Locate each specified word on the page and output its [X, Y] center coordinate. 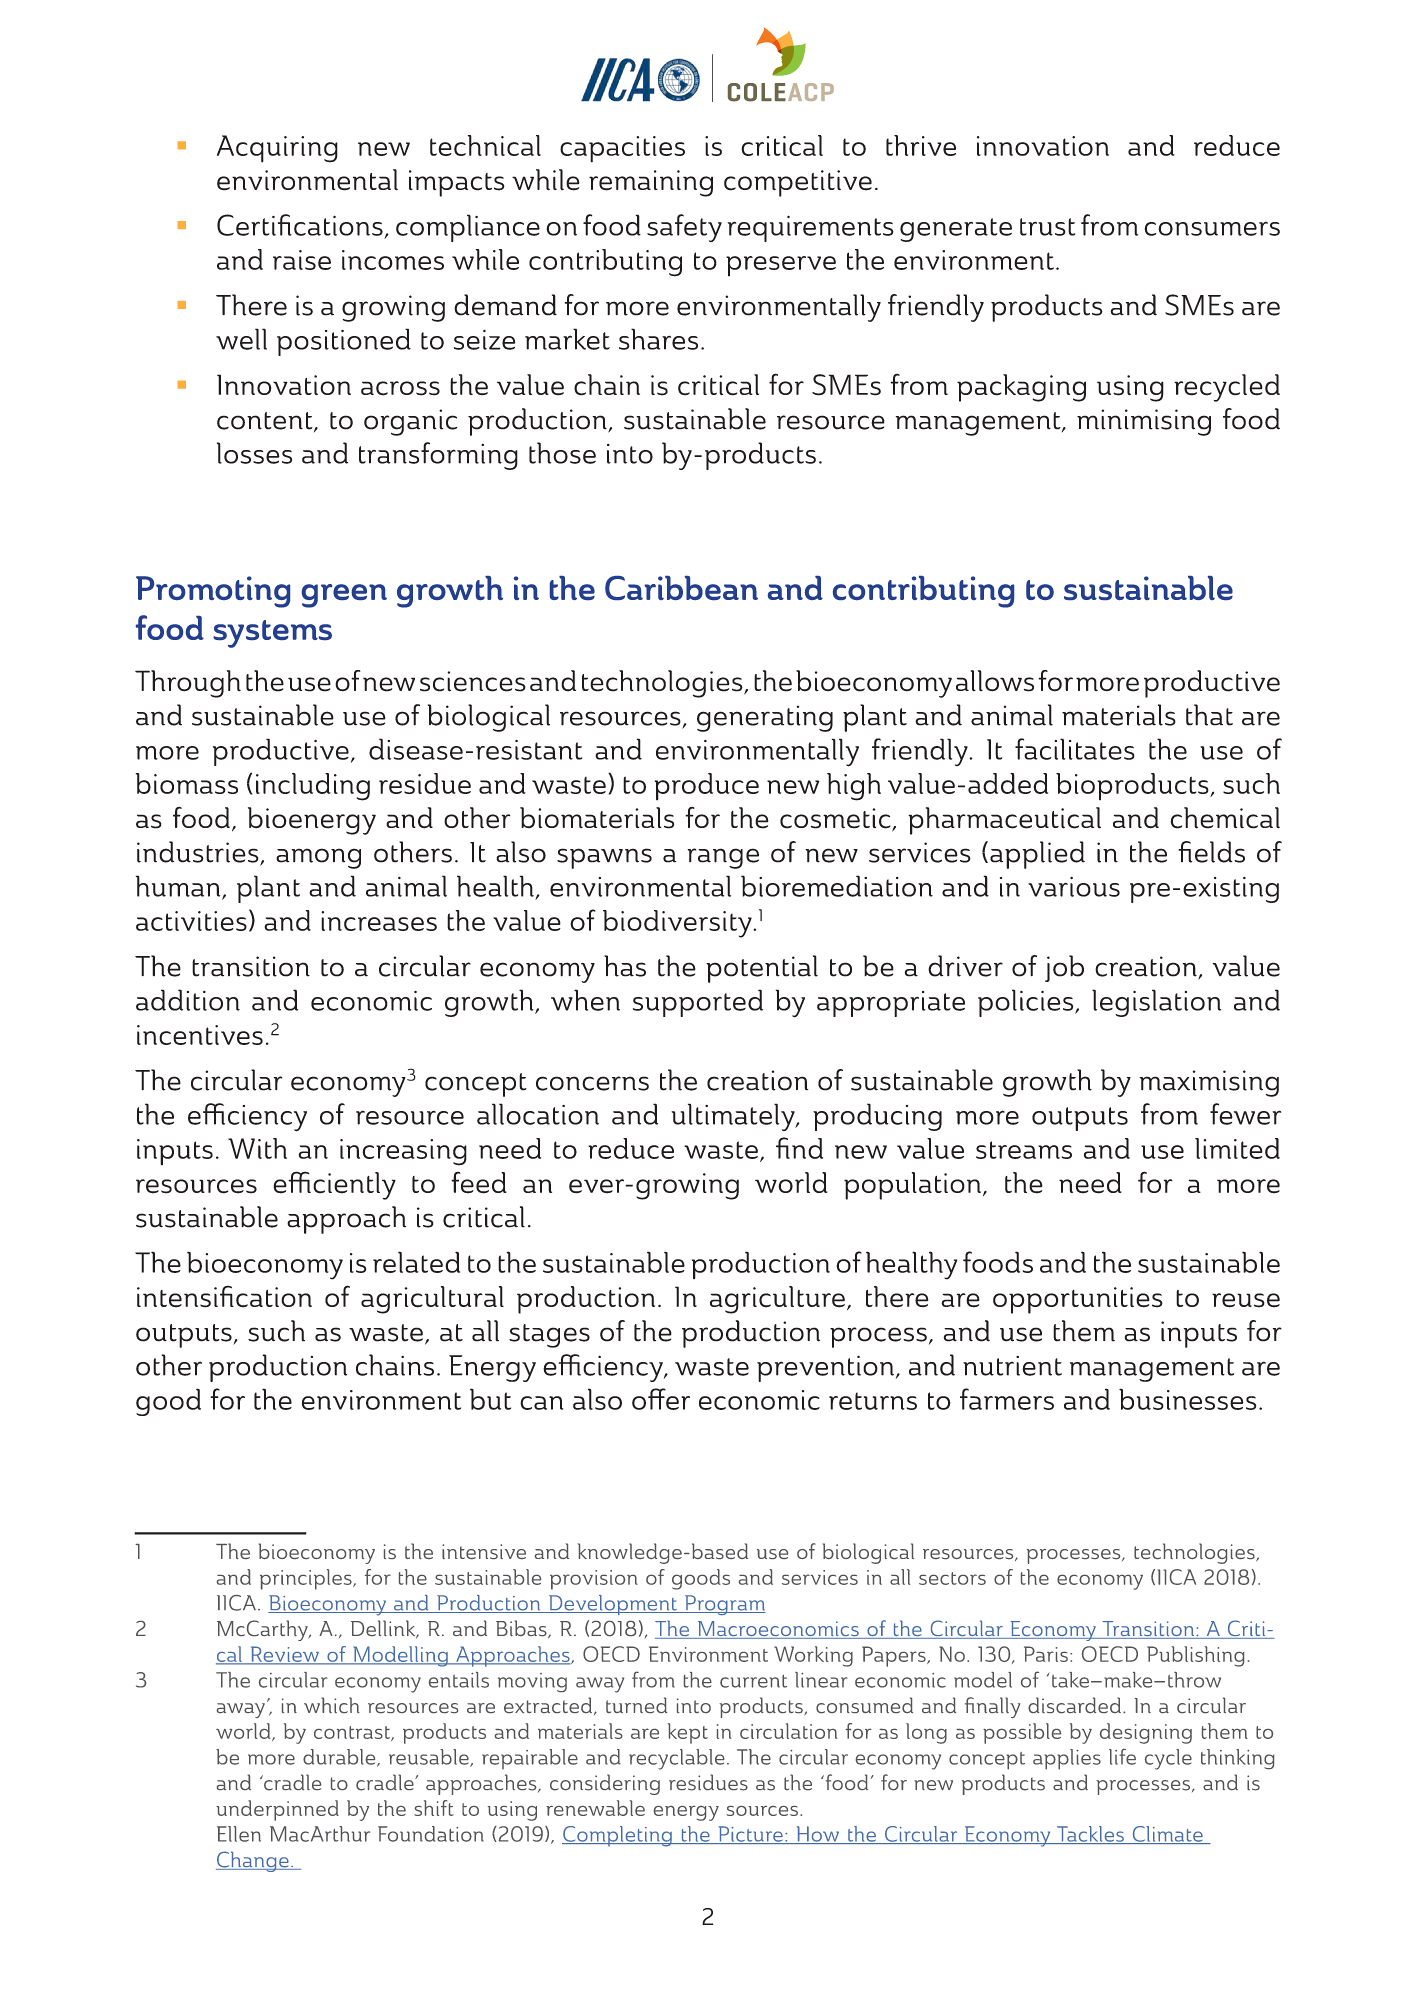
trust [1047, 227]
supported [698, 1003]
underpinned [277, 1810]
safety [684, 228]
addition [188, 1000]
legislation [1156, 1003]
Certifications [300, 225]
